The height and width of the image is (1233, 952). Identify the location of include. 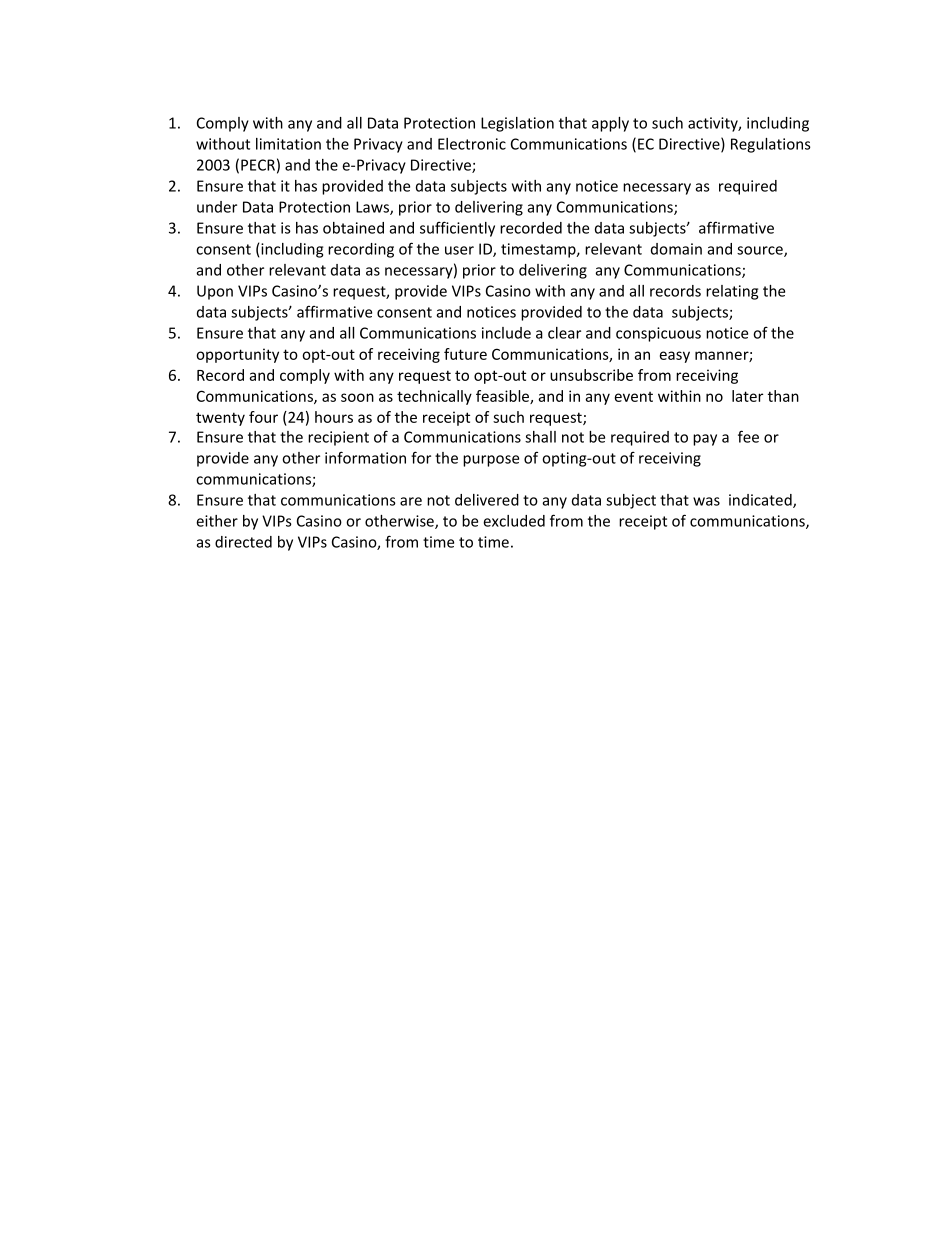
(506, 333).
